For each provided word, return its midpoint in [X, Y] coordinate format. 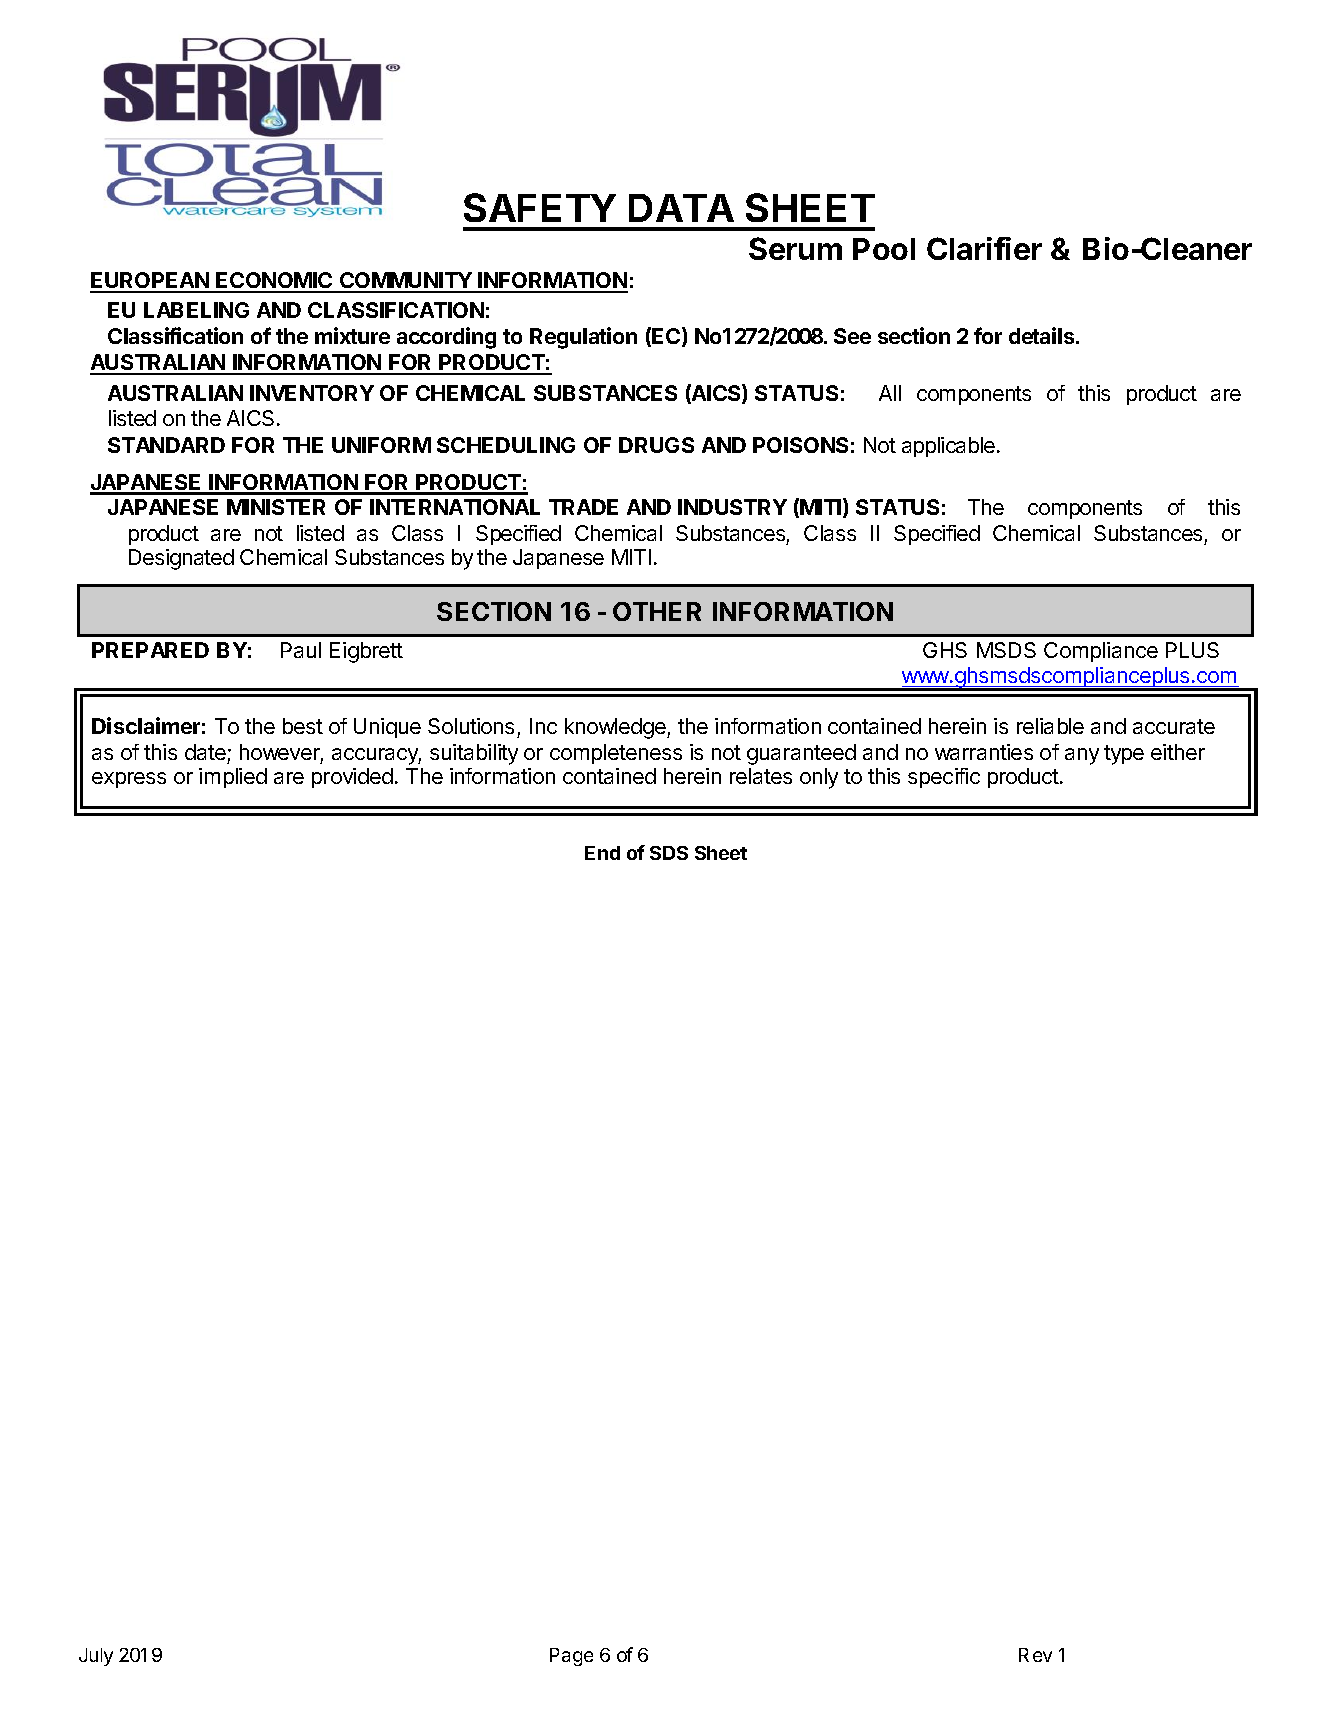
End [602, 853]
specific [944, 778]
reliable [1050, 726]
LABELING [196, 310]
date [205, 752]
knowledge [616, 728]
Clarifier [984, 248]
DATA [681, 208]
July [96, 1657]
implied [233, 778]
